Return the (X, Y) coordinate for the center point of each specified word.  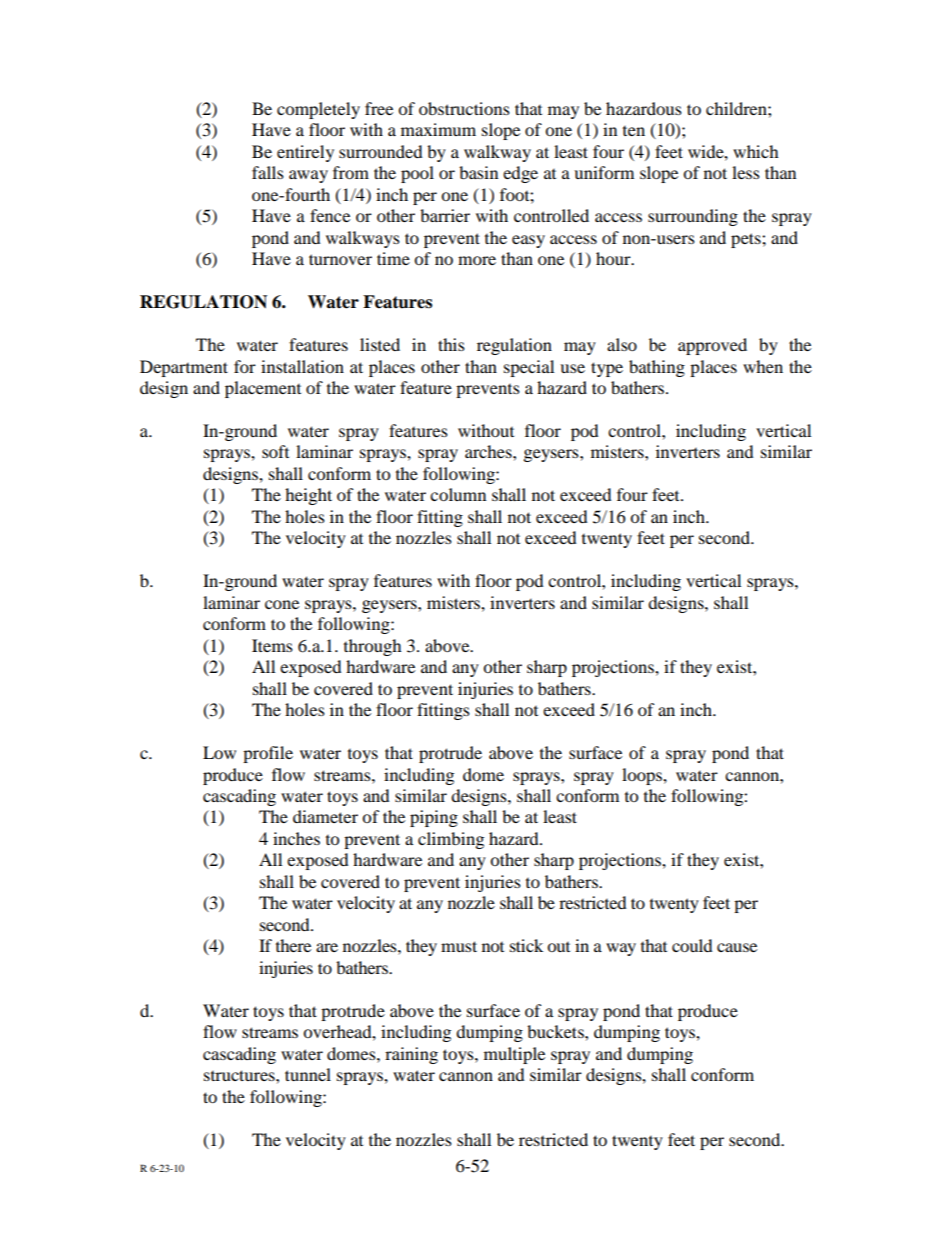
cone (282, 604)
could (692, 945)
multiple (514, 1055)
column (458, 494)
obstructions (464, 108)
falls (268, 172)
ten (634, 131)
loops (643, 776)
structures (240, 1075)
